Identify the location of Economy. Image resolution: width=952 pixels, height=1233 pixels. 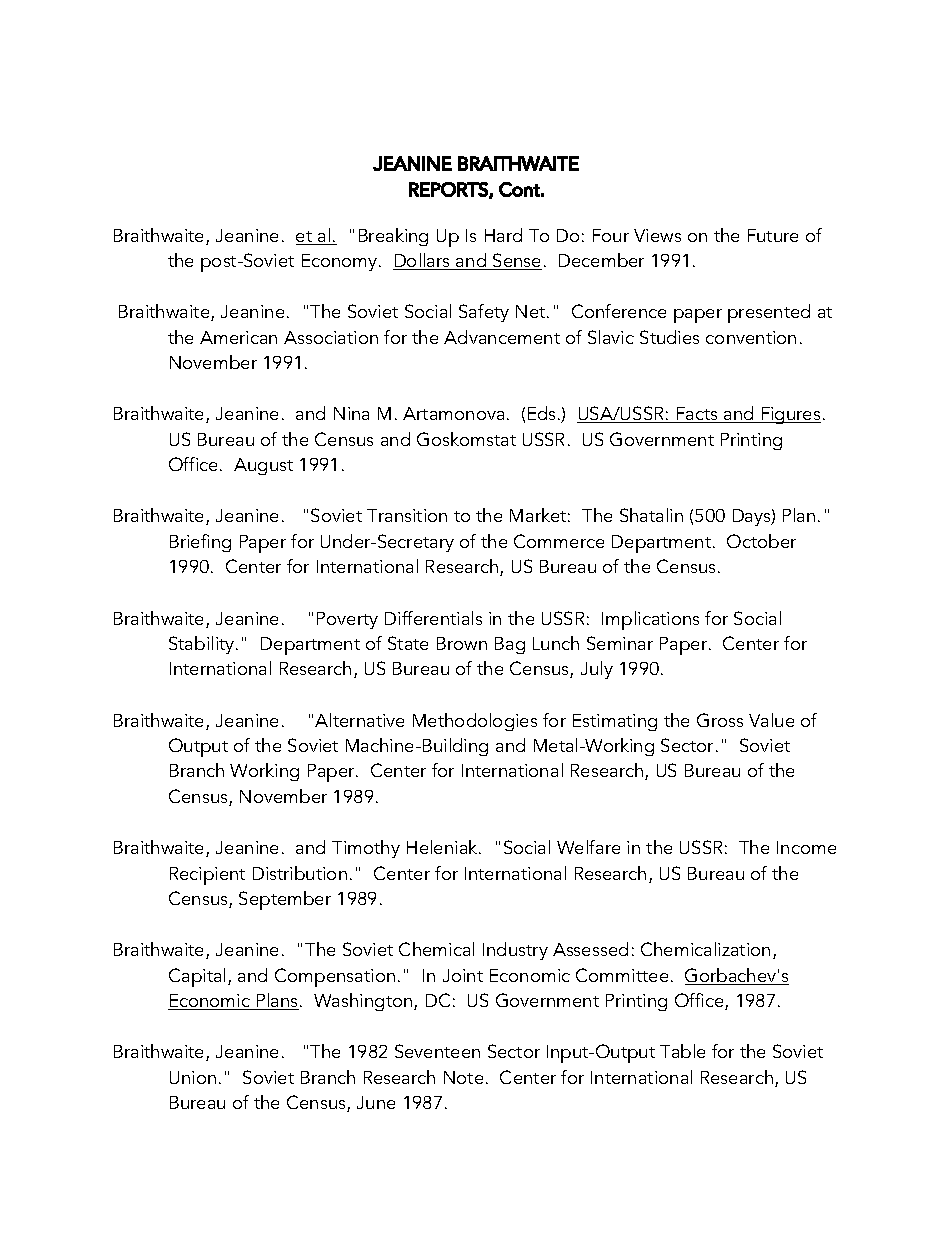
(341, 262).
